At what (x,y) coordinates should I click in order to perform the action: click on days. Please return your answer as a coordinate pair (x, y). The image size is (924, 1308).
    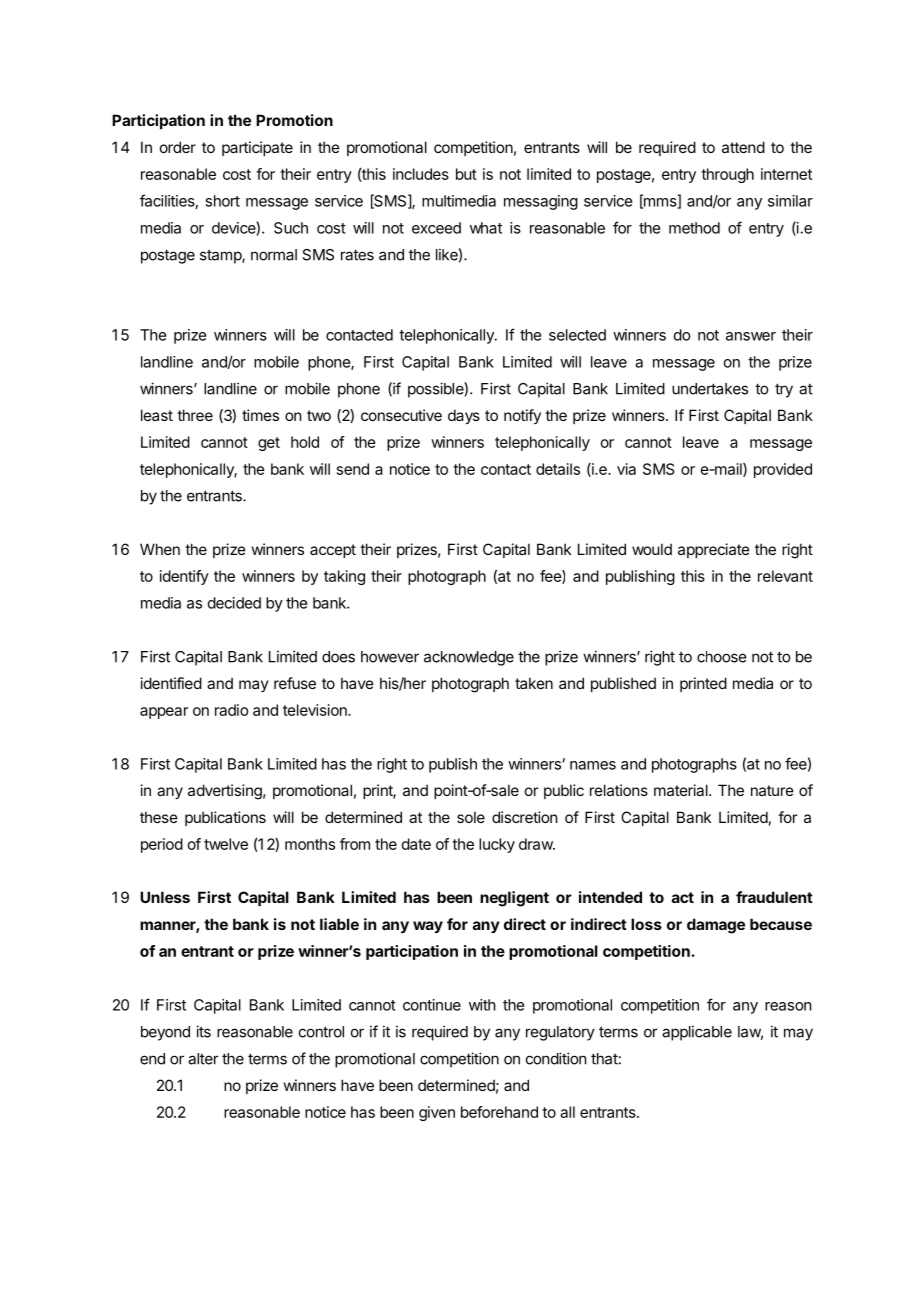
    Looking at the image, I should click on (464, 416).
